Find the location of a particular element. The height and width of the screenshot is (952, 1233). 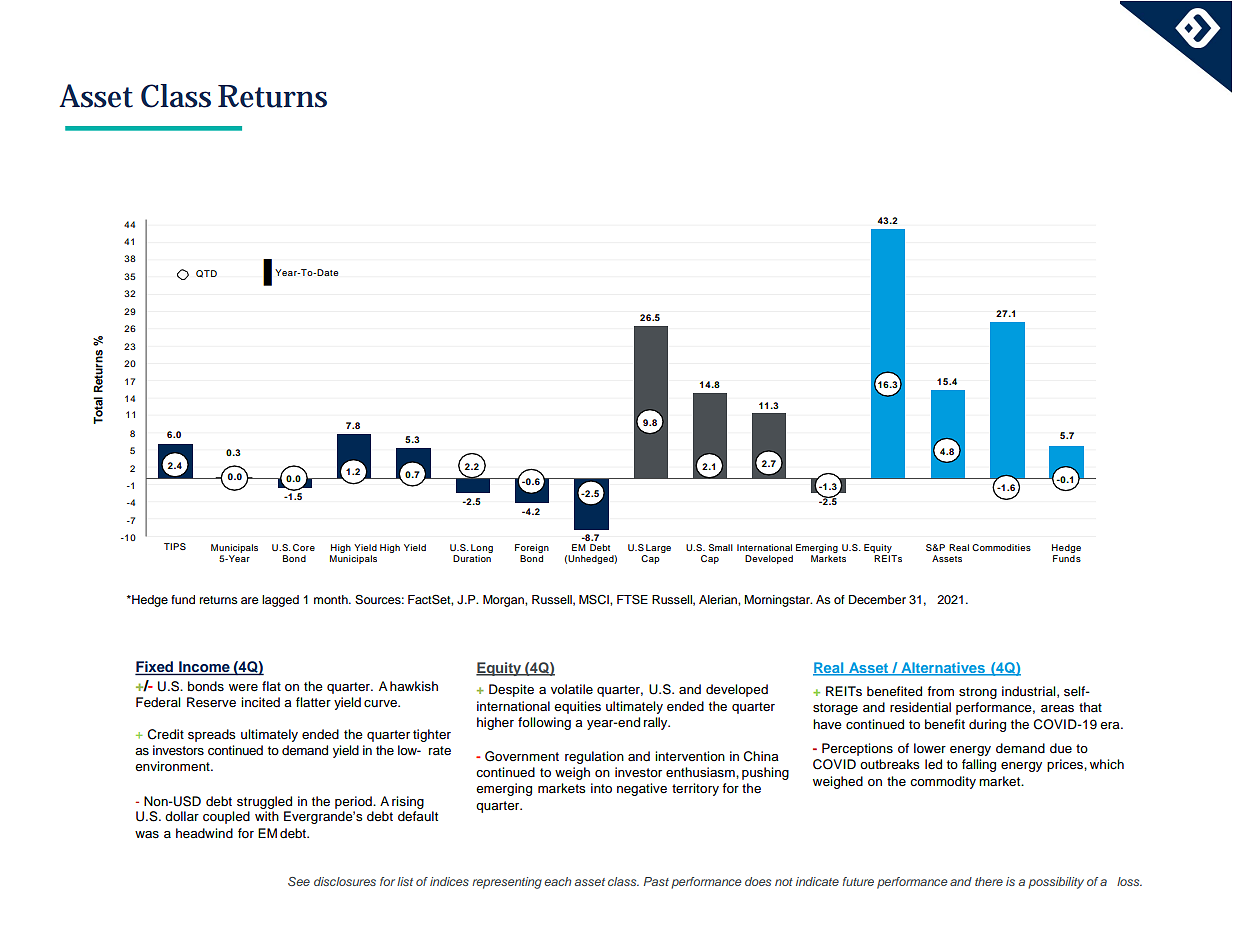

rally is located at coordinates (657, 723).
